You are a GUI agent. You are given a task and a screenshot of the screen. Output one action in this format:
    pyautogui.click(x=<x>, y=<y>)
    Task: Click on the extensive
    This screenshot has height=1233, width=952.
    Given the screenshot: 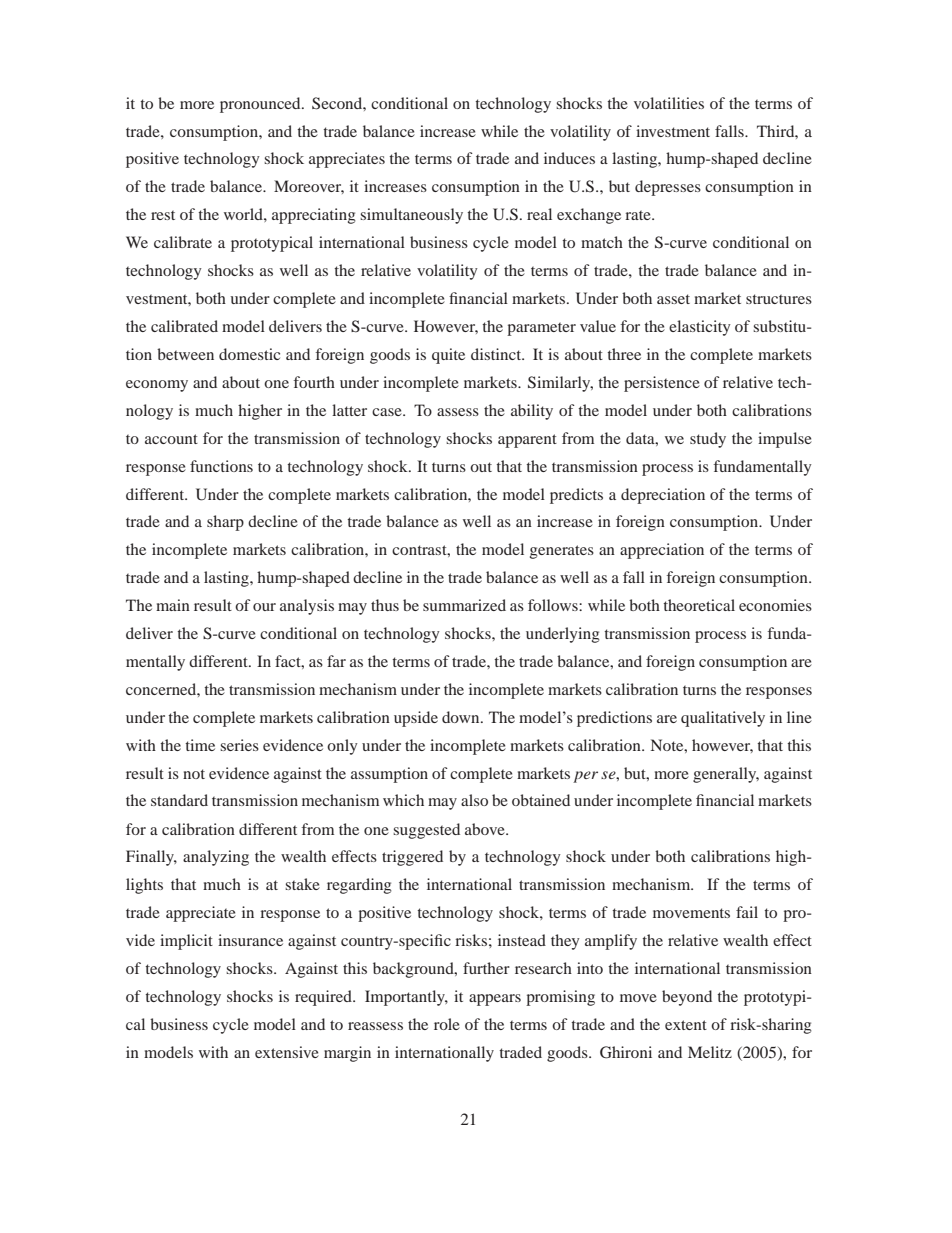 What is the action you would take?
    pyautogui.click(x=287, y=1052)
